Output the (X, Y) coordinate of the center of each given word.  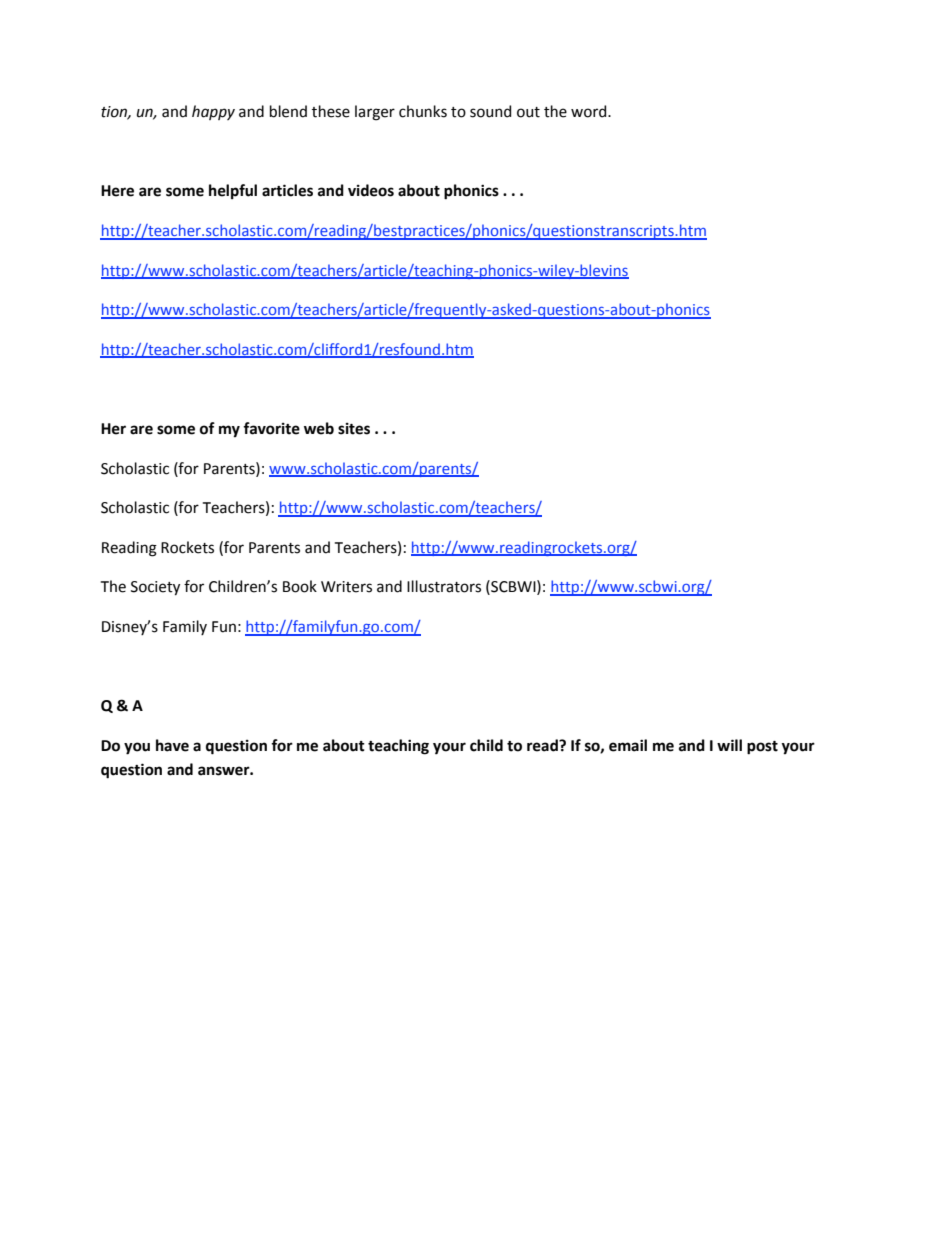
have (172, 745)
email (628, 745)
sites (354, 429)
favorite (271, 428)
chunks (423, 111)
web (319, 428)
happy (213, 112)
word (590, 111)
